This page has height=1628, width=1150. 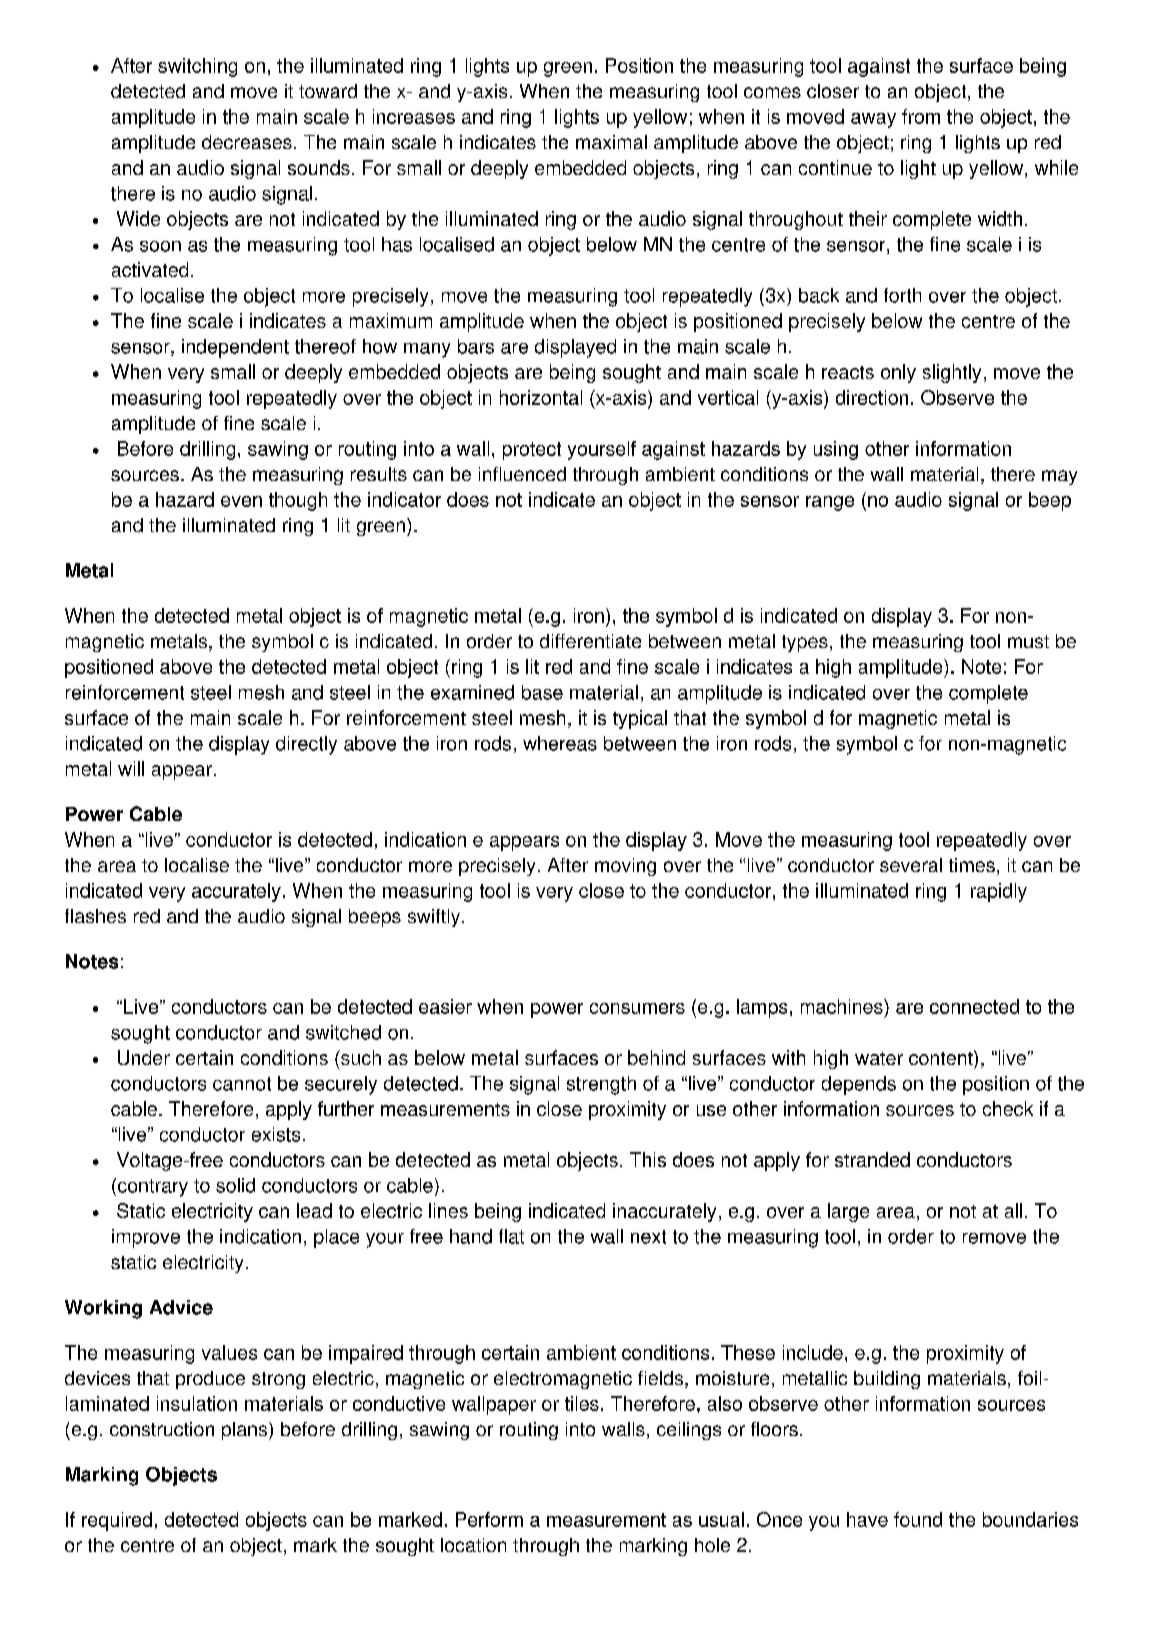 What do you see at coordinates (601, 1085) in the page?
I see `strength` at bounding box center [601, 1085].
